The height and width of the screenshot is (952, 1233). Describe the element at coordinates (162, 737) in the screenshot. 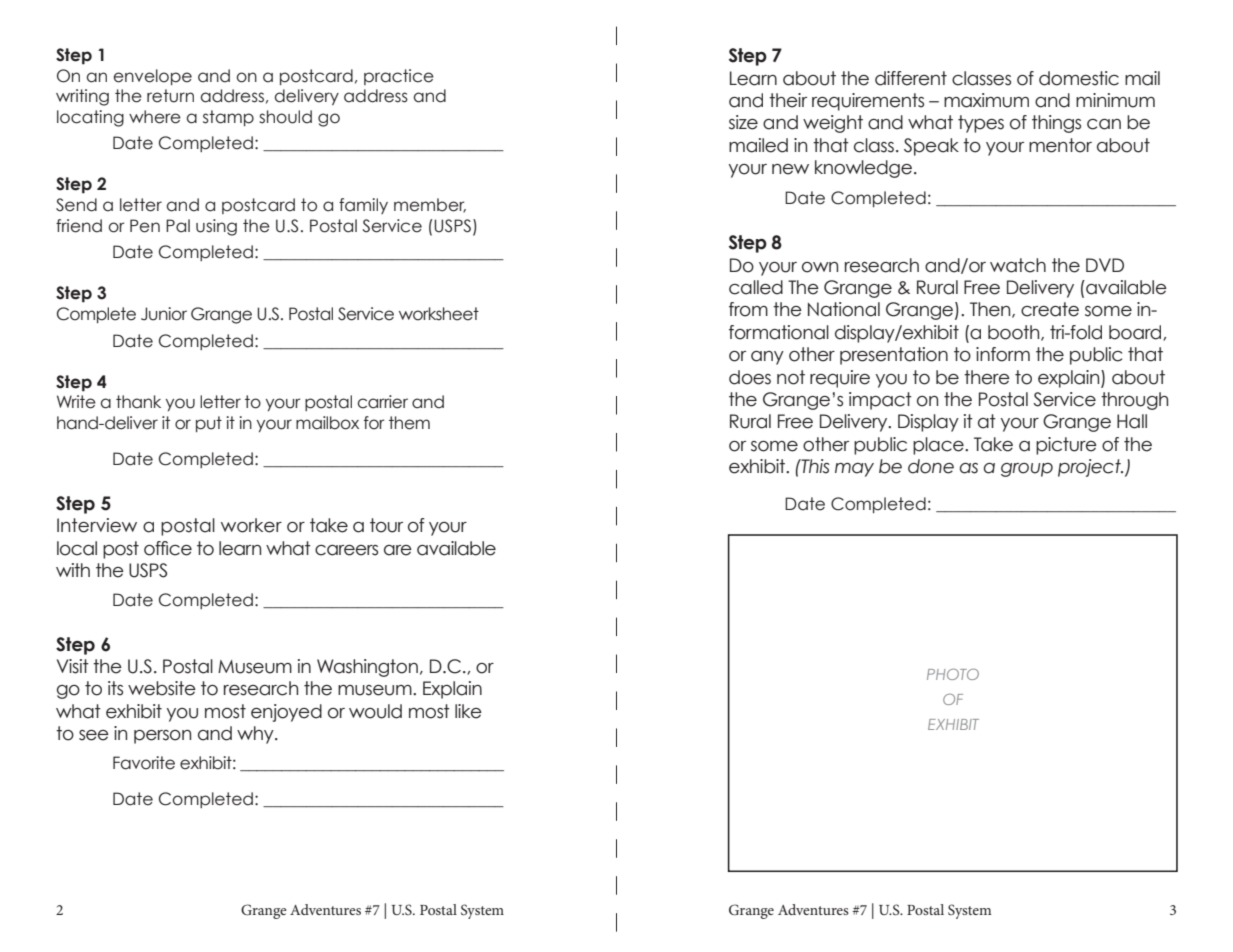

I see `person` at that location.
